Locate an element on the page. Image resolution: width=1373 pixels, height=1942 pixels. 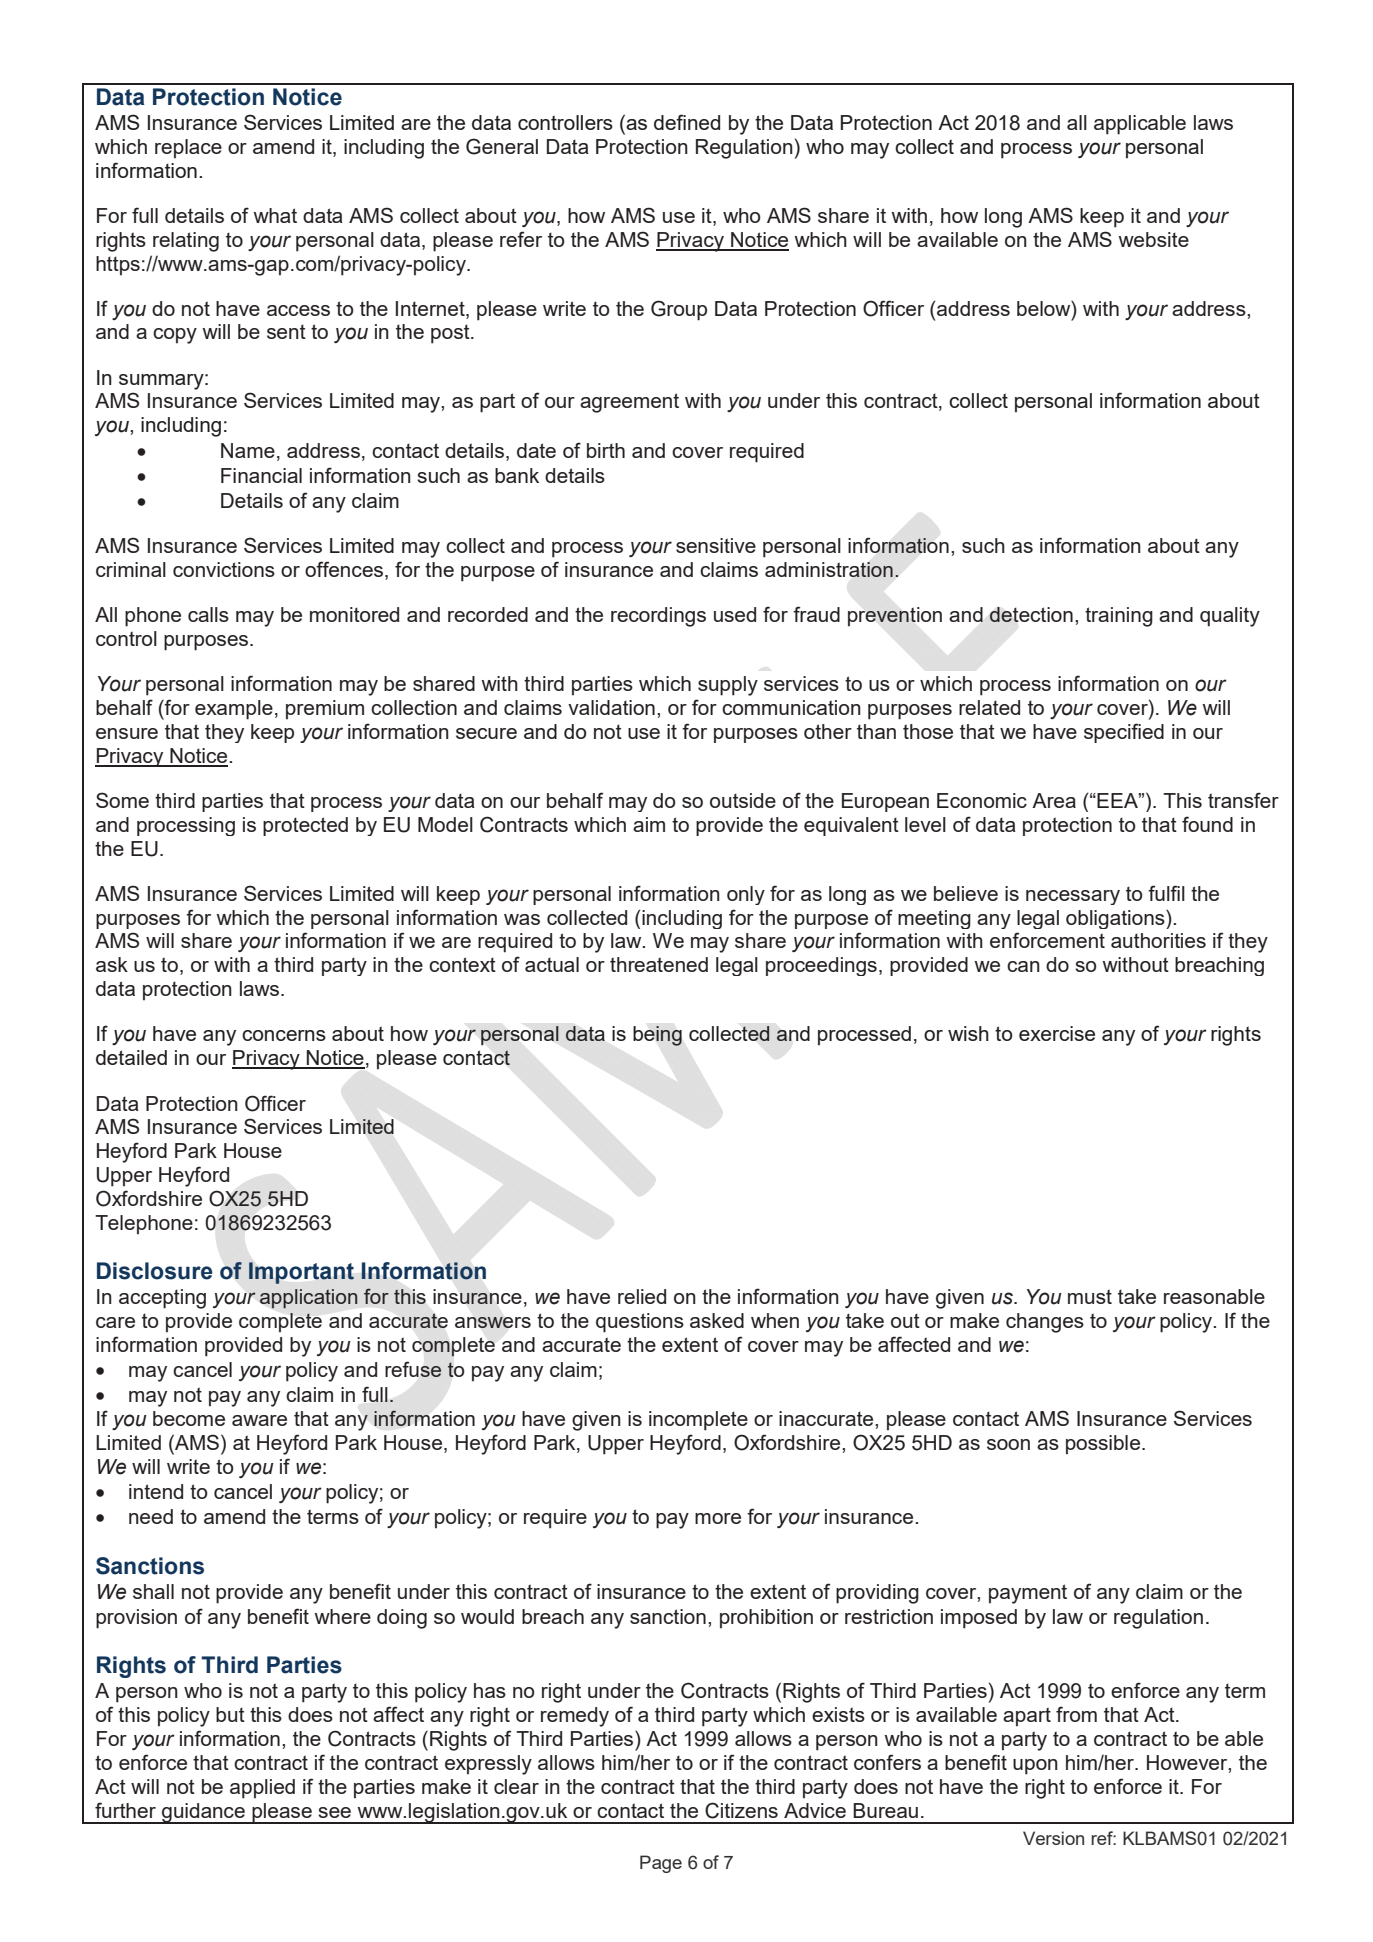
supply is located at coordinates (728, 686).
